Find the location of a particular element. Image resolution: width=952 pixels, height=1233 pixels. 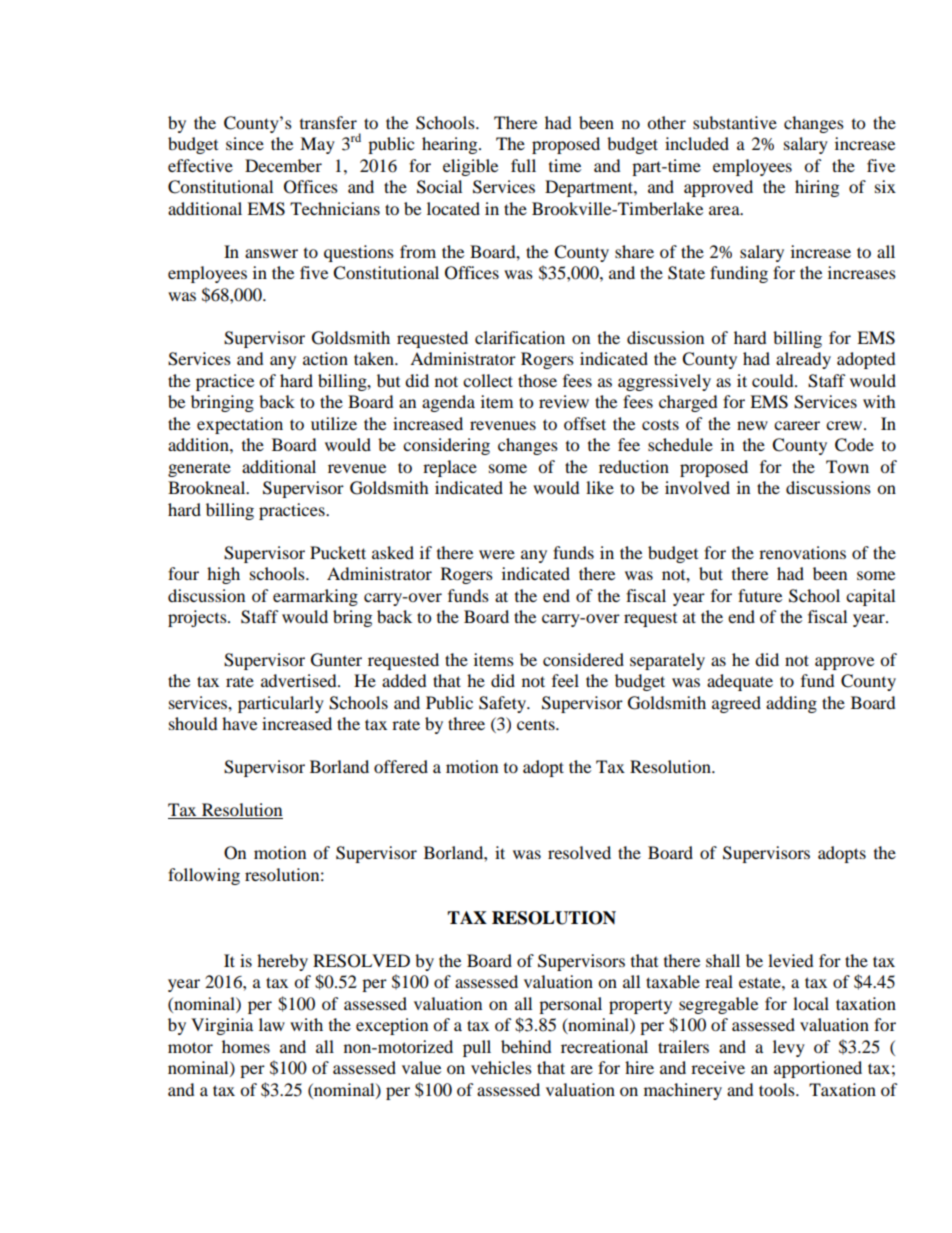

were is located at coordinates (497, 554).
